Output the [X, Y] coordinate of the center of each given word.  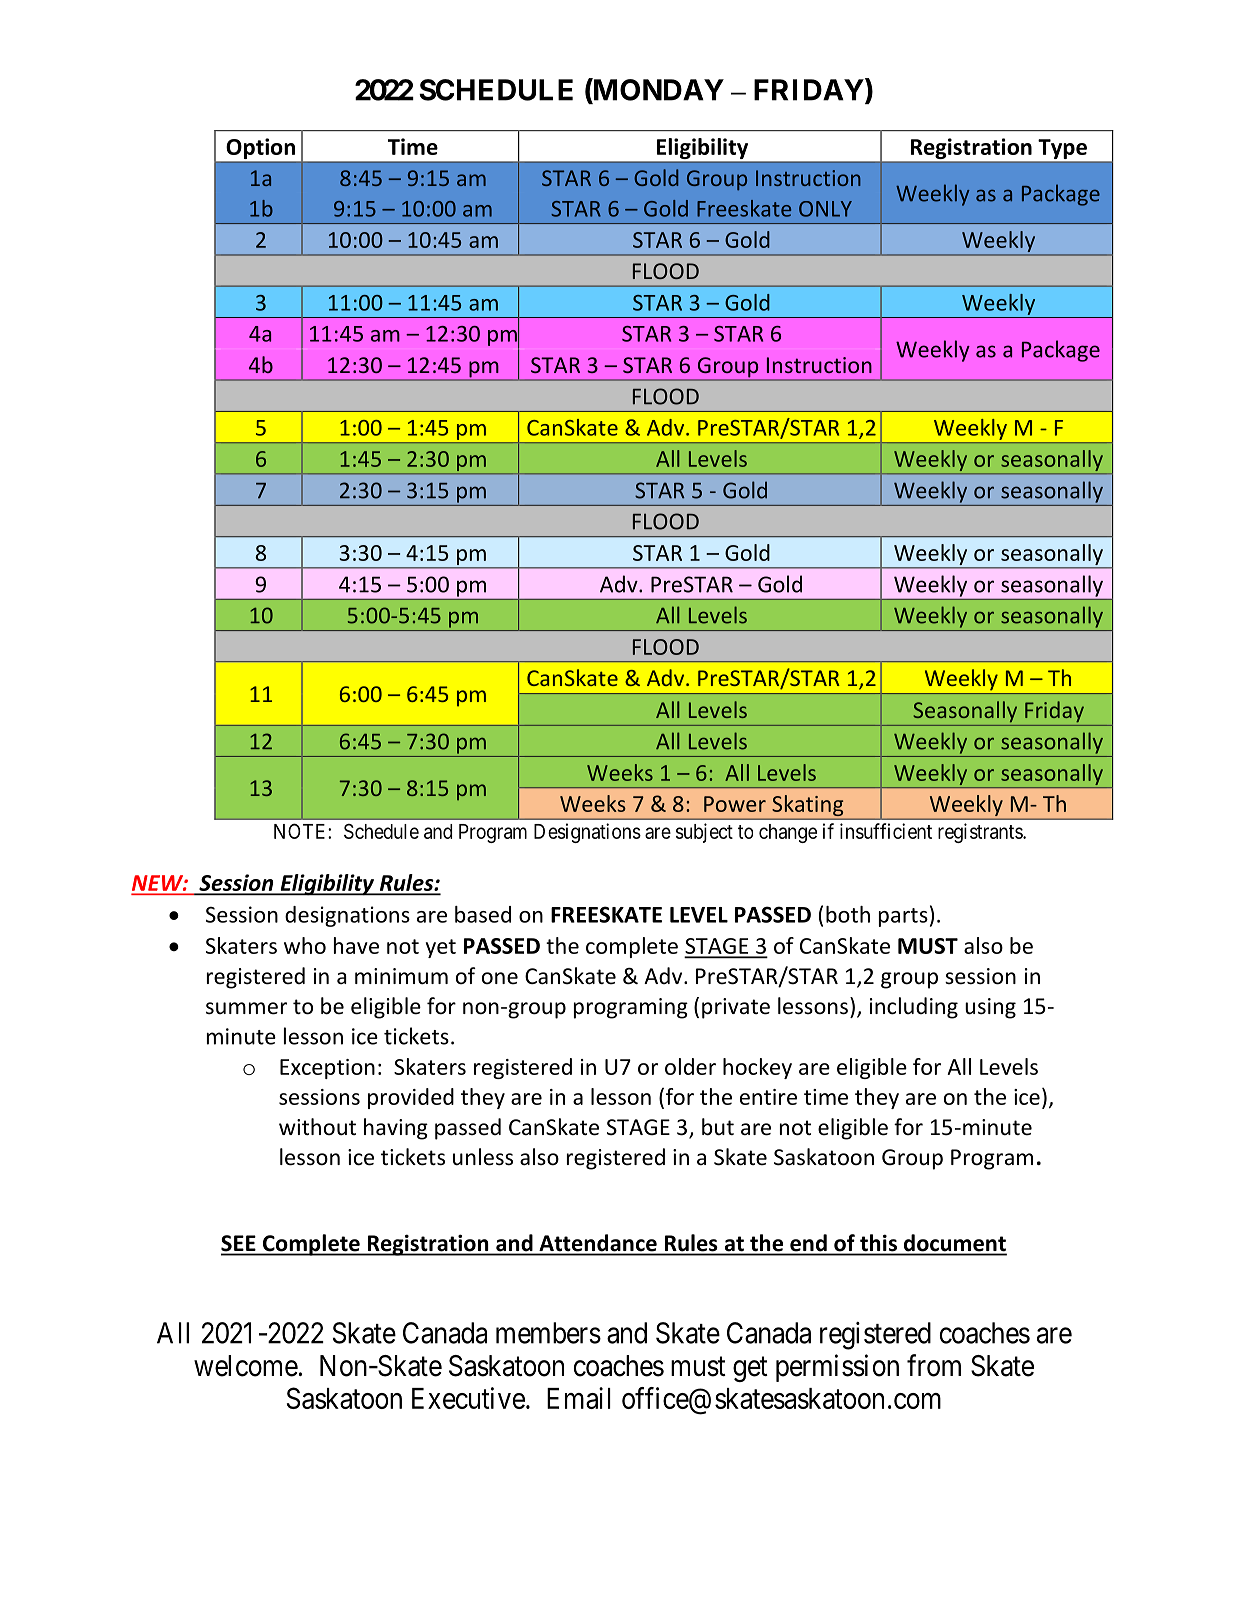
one [500, 978]
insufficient [886, 831]
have [356, 945]
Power [735, 804]
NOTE [301, 831]
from [934, 1365]
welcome [246, 1366]
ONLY [825, 209]
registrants [981, 833]
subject [704, 833]
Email [579, 1398]
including [914, 1008]
